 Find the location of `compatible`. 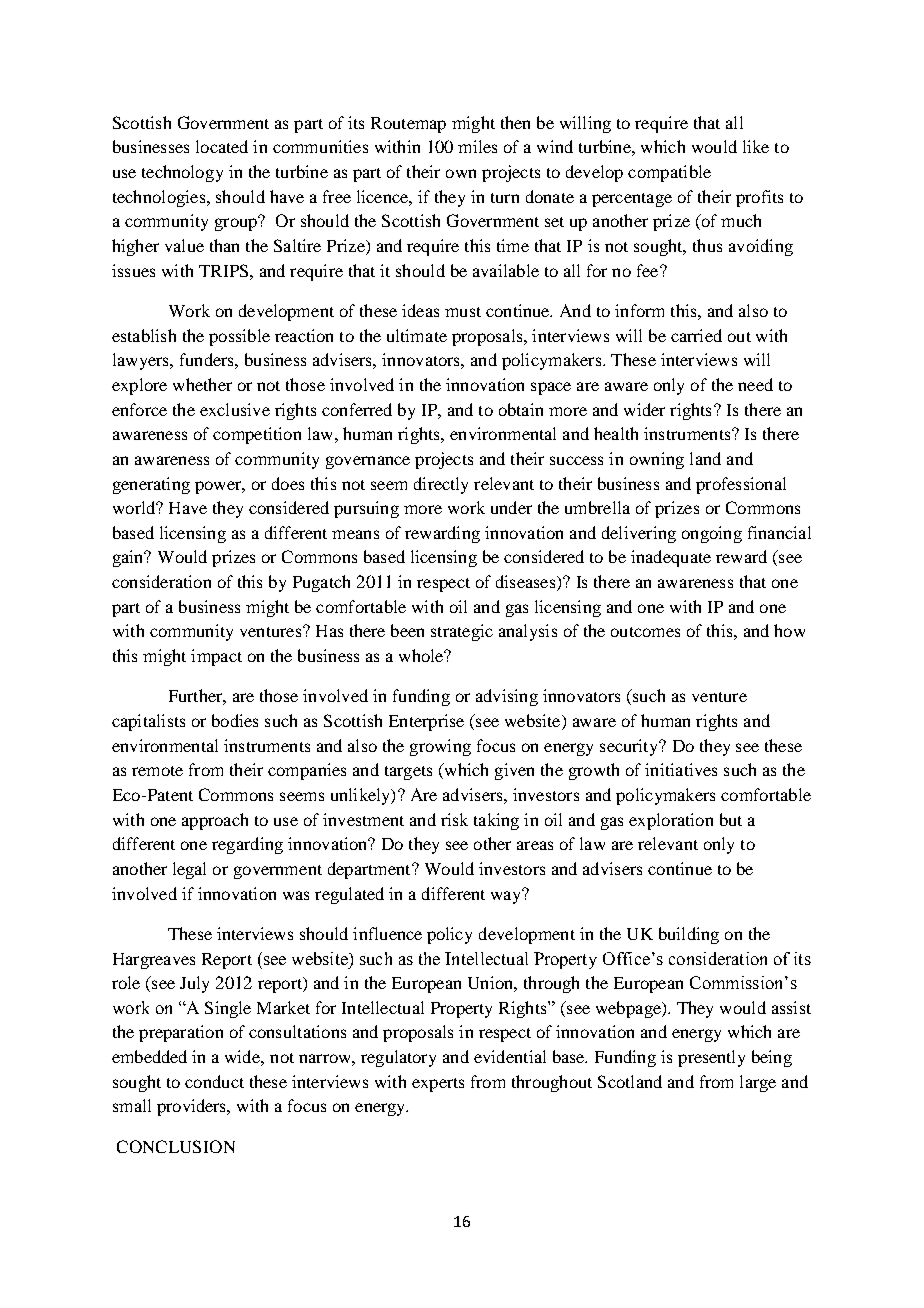

compatible is located at coordinates (669, 173).
